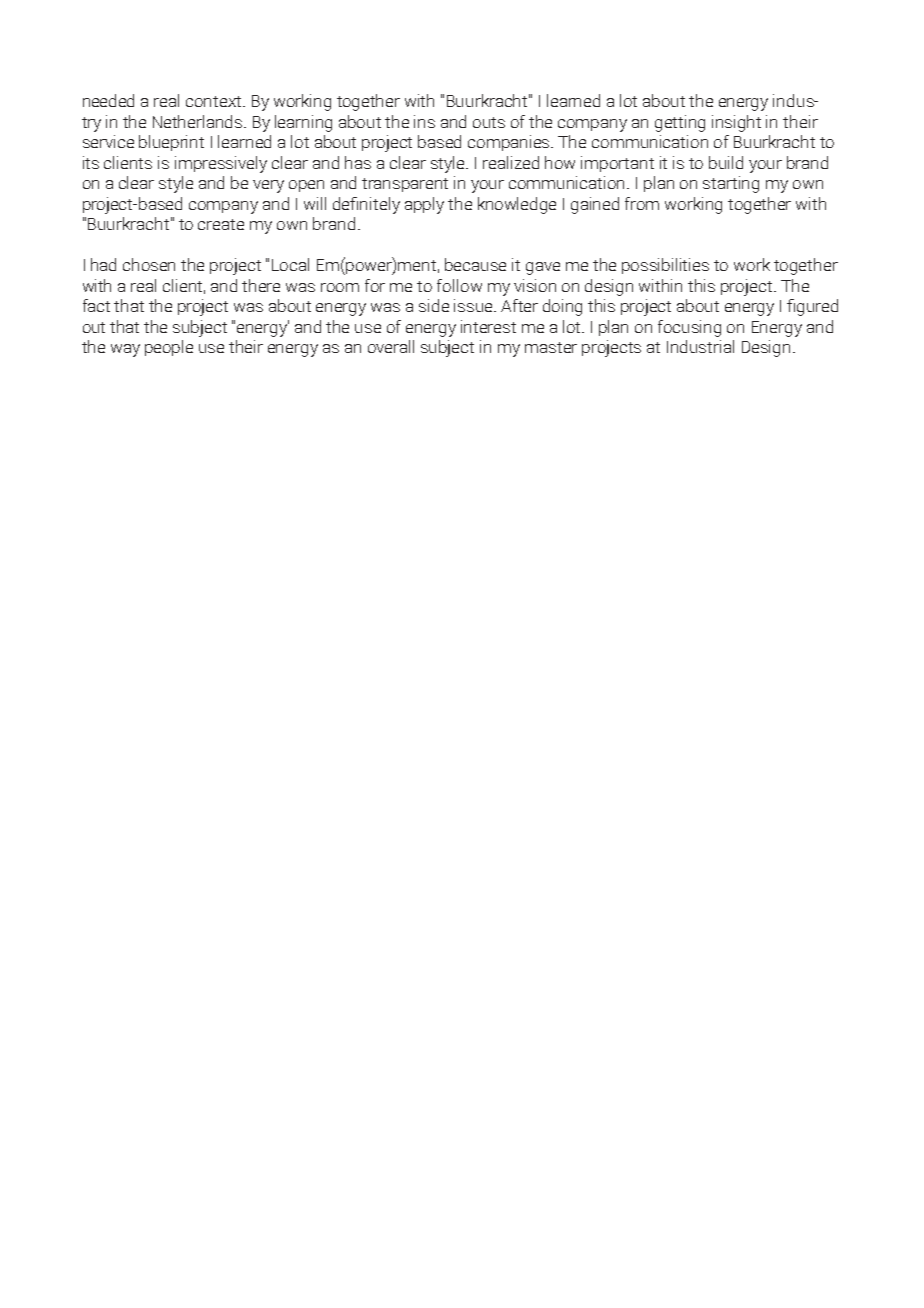 The height and width of the image is (1308, 924). Describe the element at coordinates (169, 348) in the image. I see `people` at that location.
